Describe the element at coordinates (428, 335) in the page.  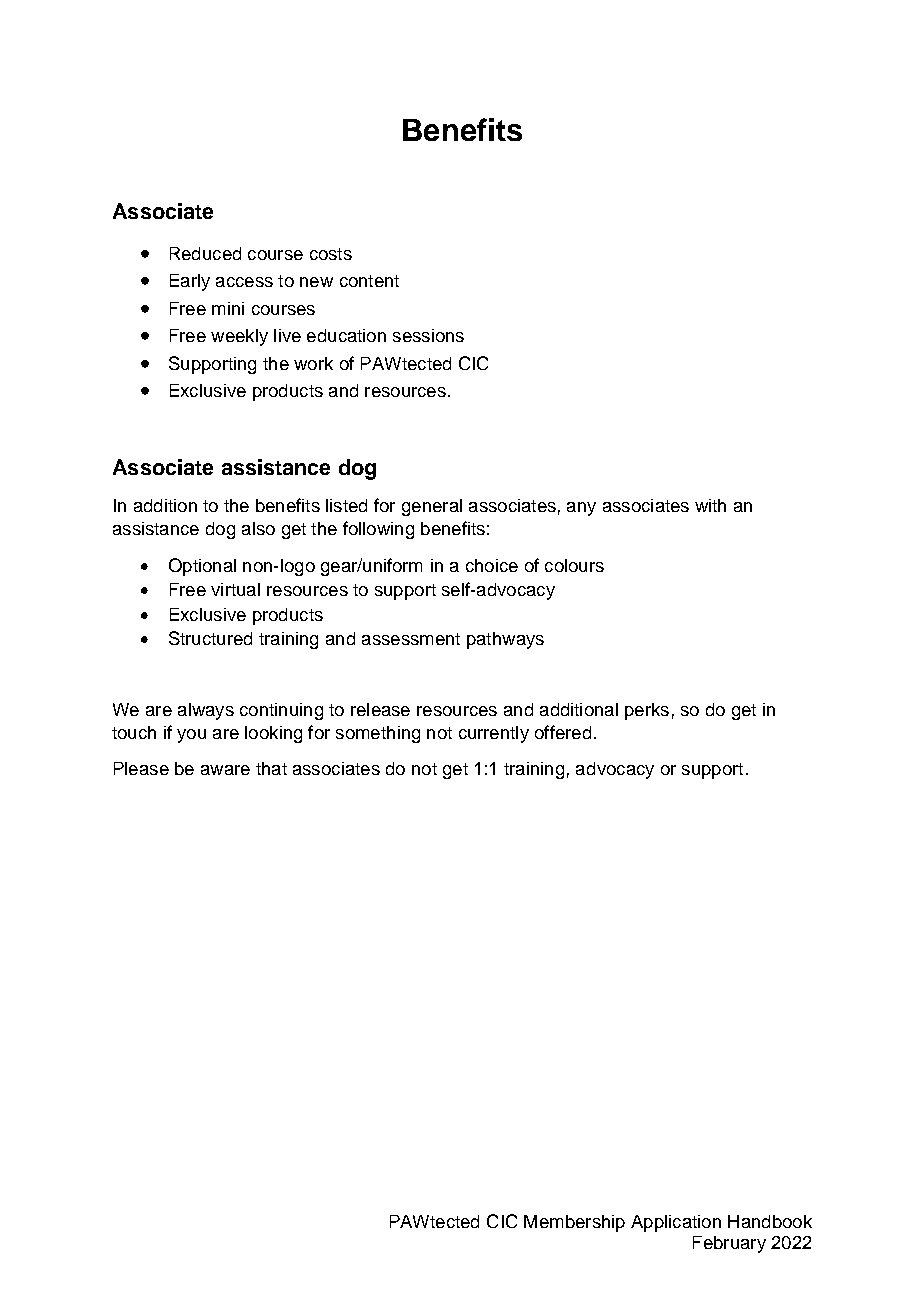
I see `sessions` at that location.
